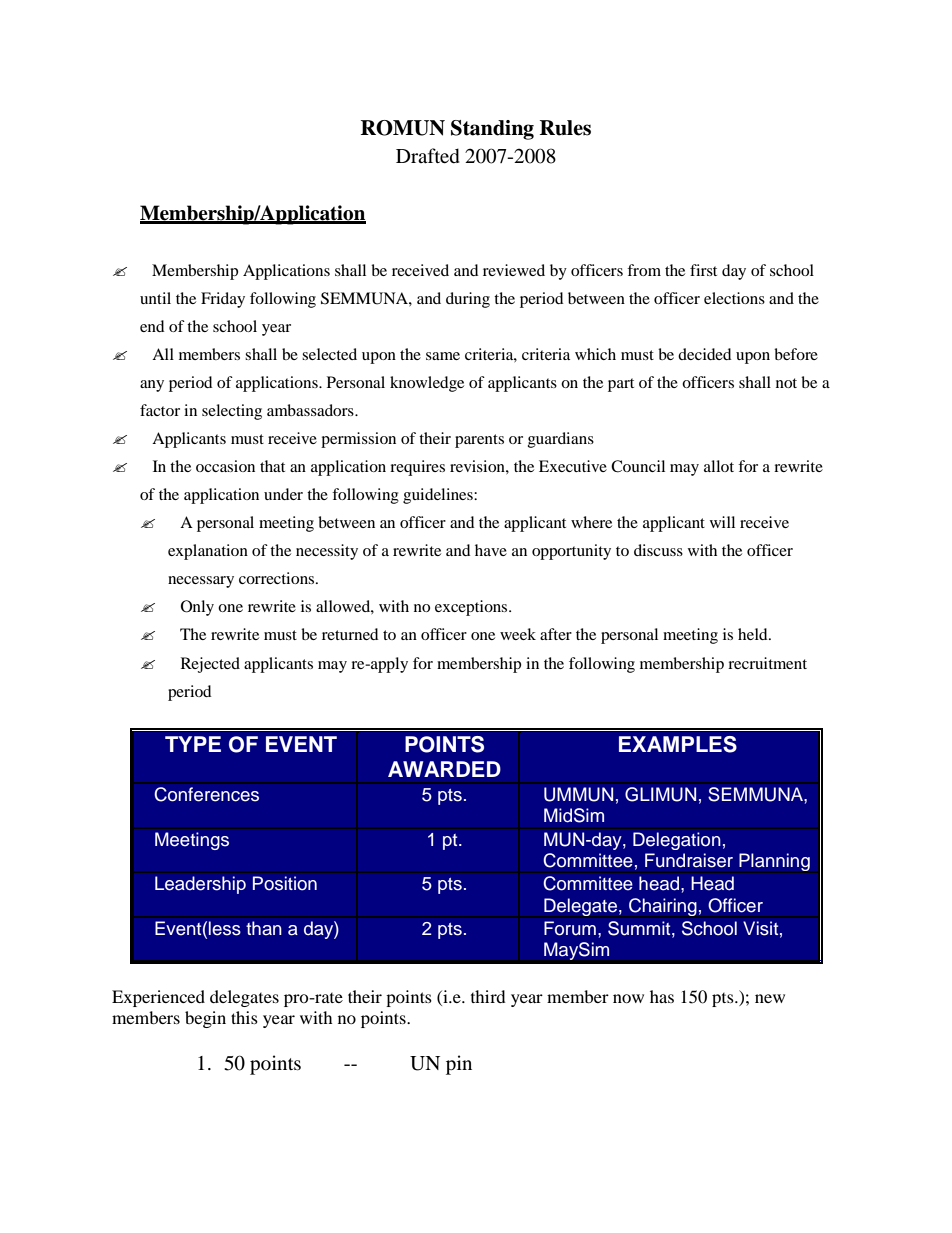  What do you see at coordinates (223, 300) in the image?
I see `Friday` at bounding box center [223, 300].
